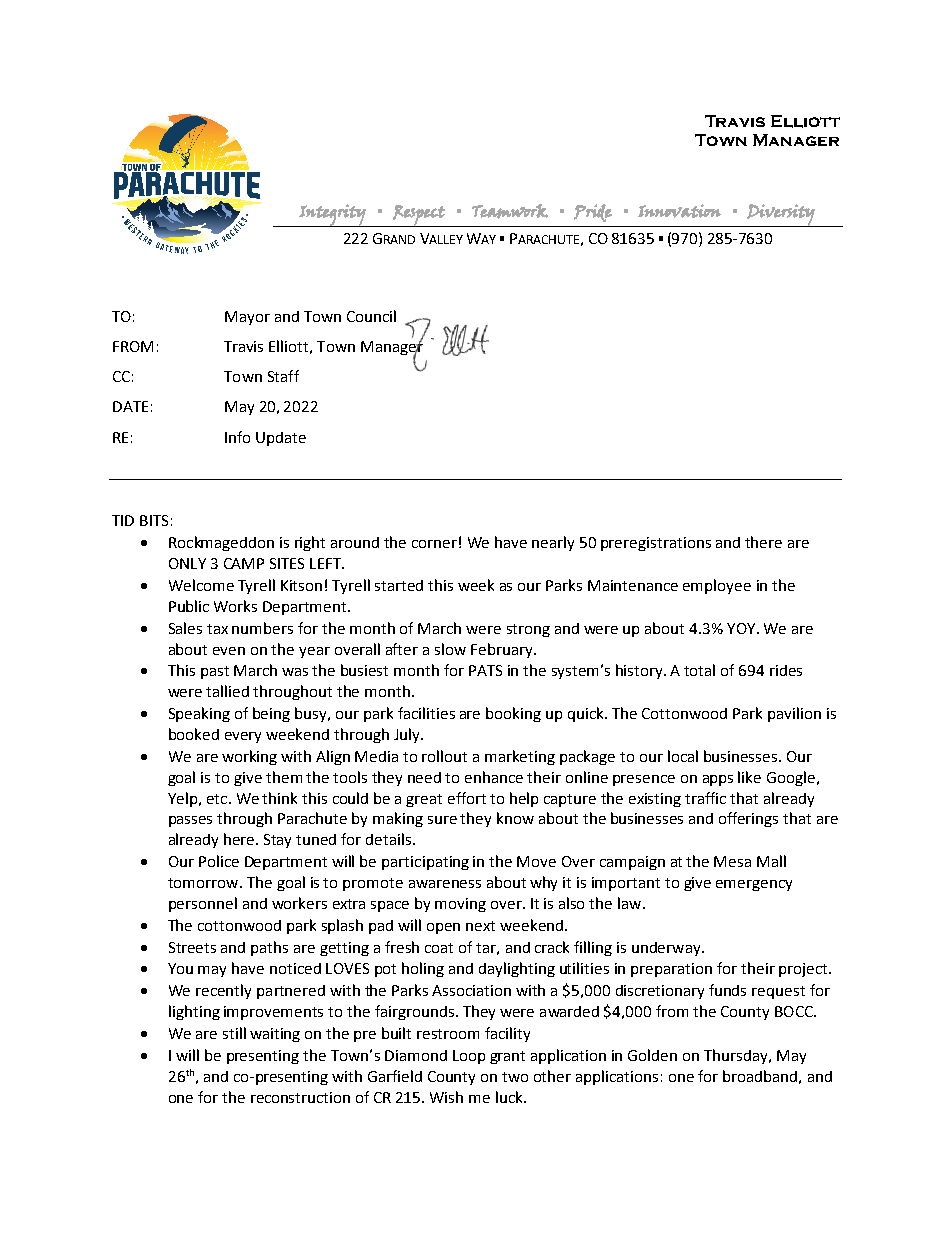 The height and width of the screenshot is (1233, 952). I want to click on awareness, so click(445, 884).
